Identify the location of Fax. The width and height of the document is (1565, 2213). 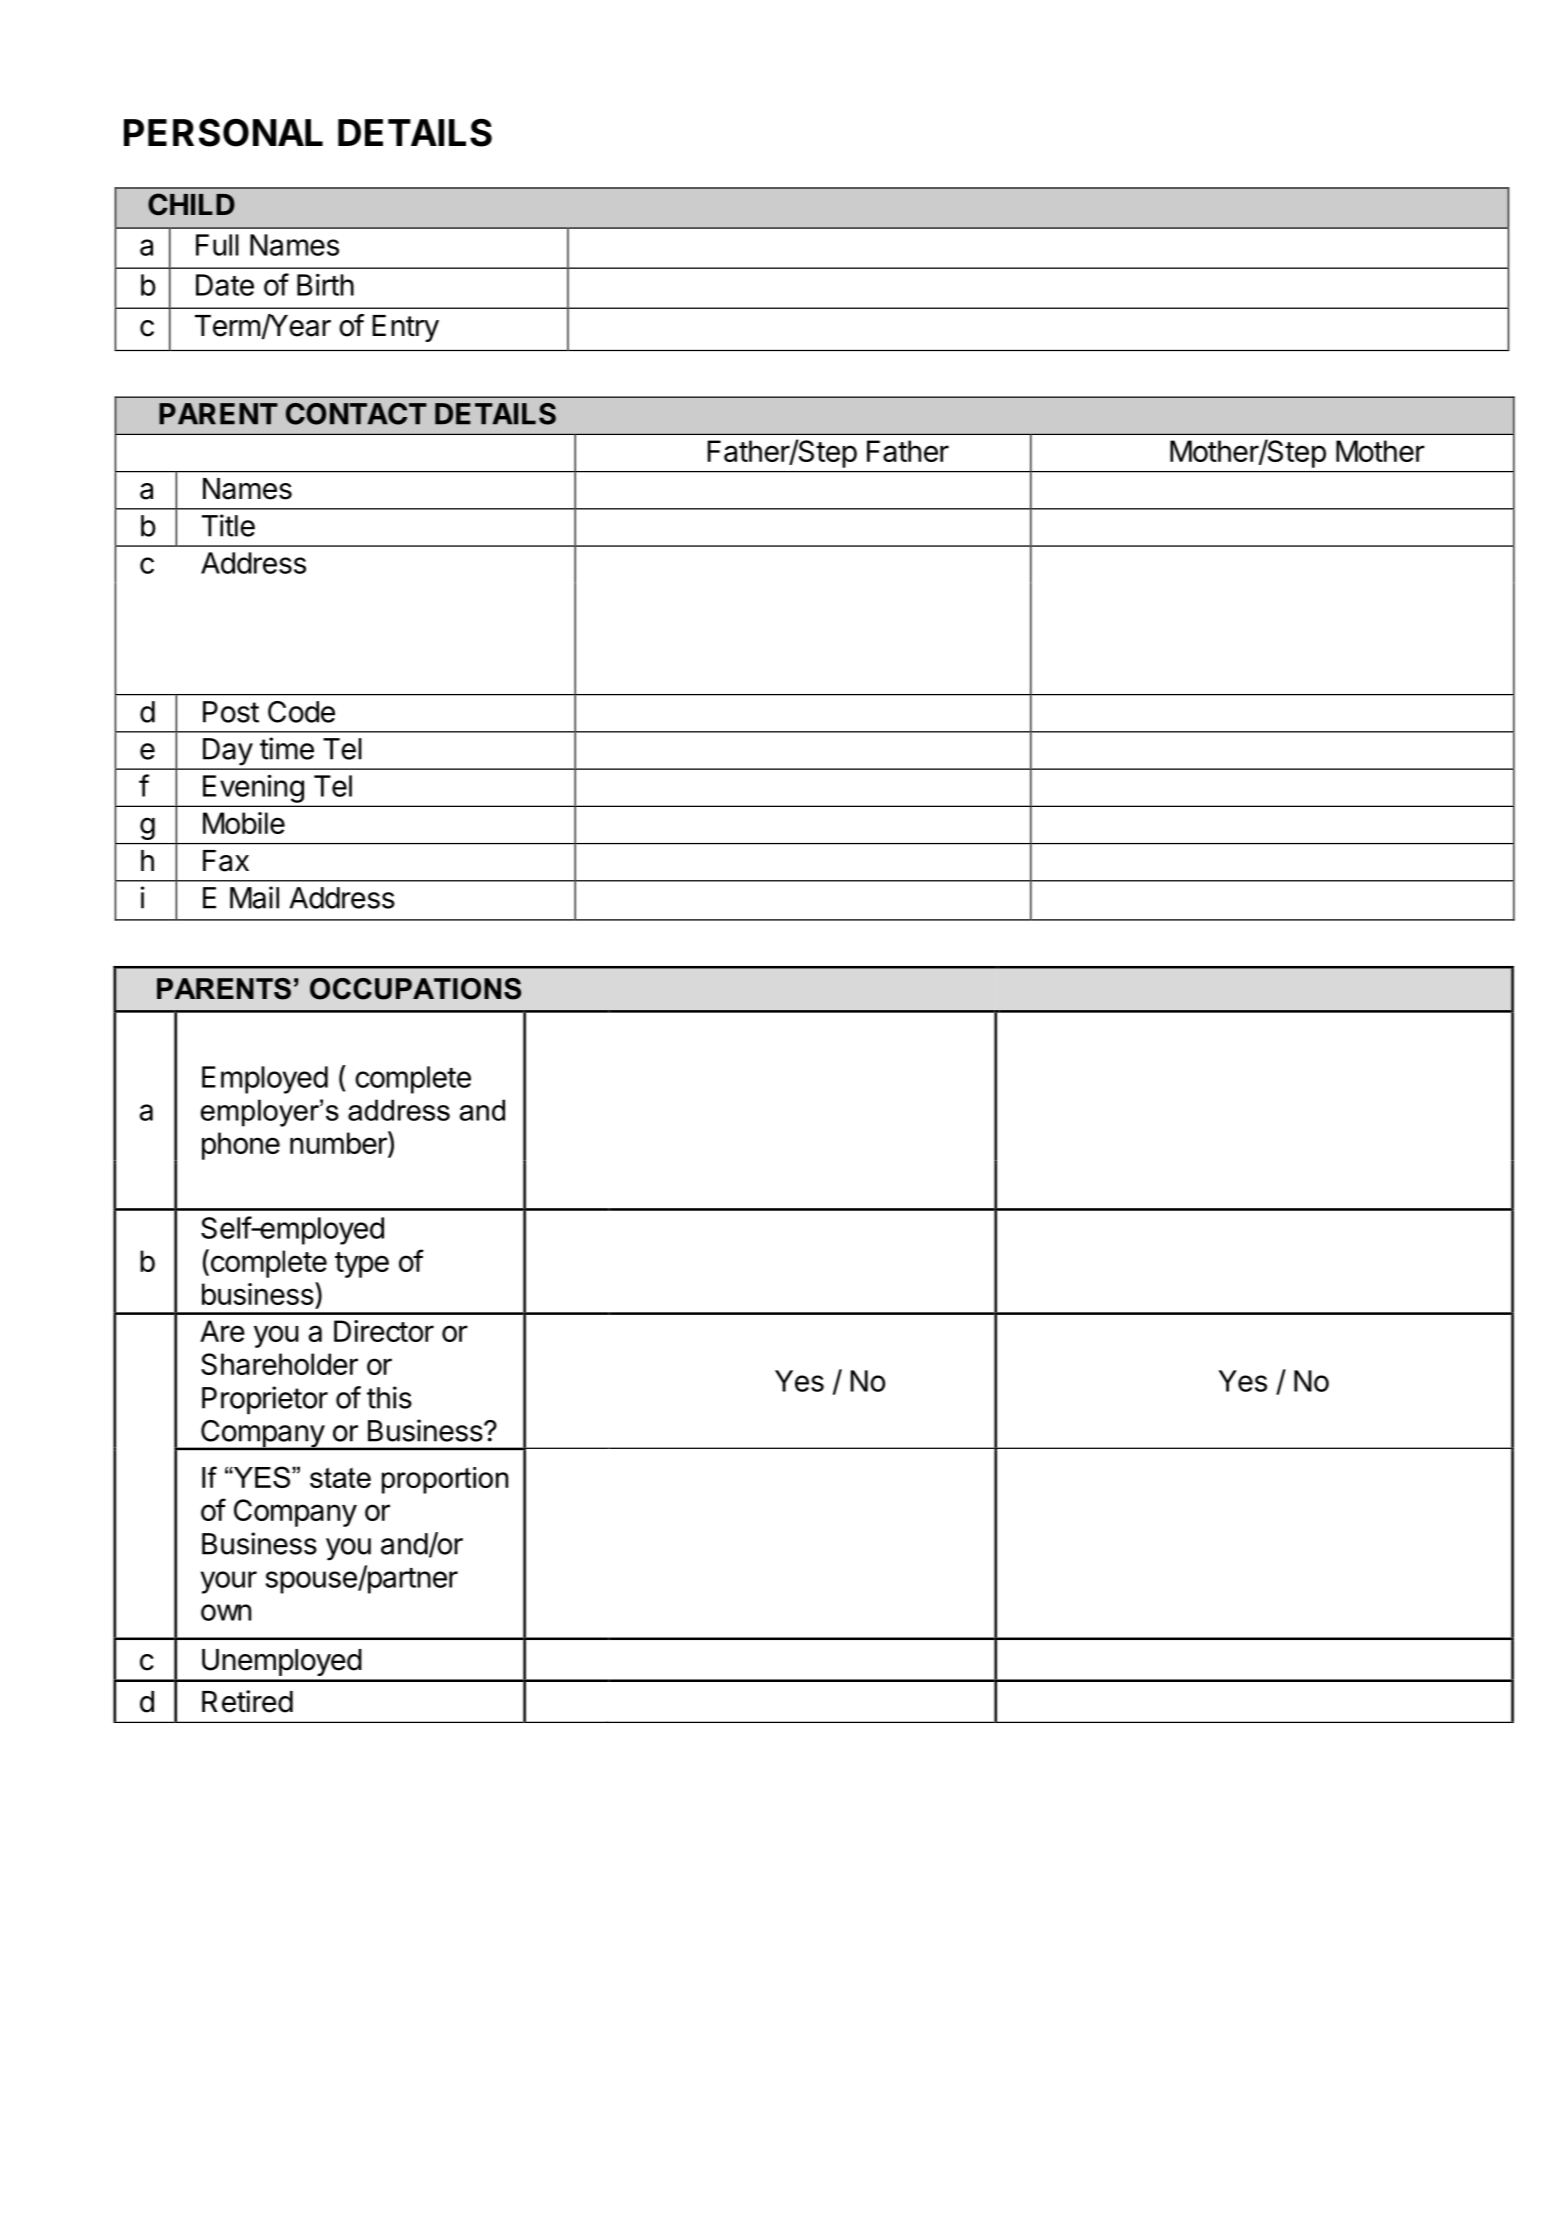
(226, 861).
